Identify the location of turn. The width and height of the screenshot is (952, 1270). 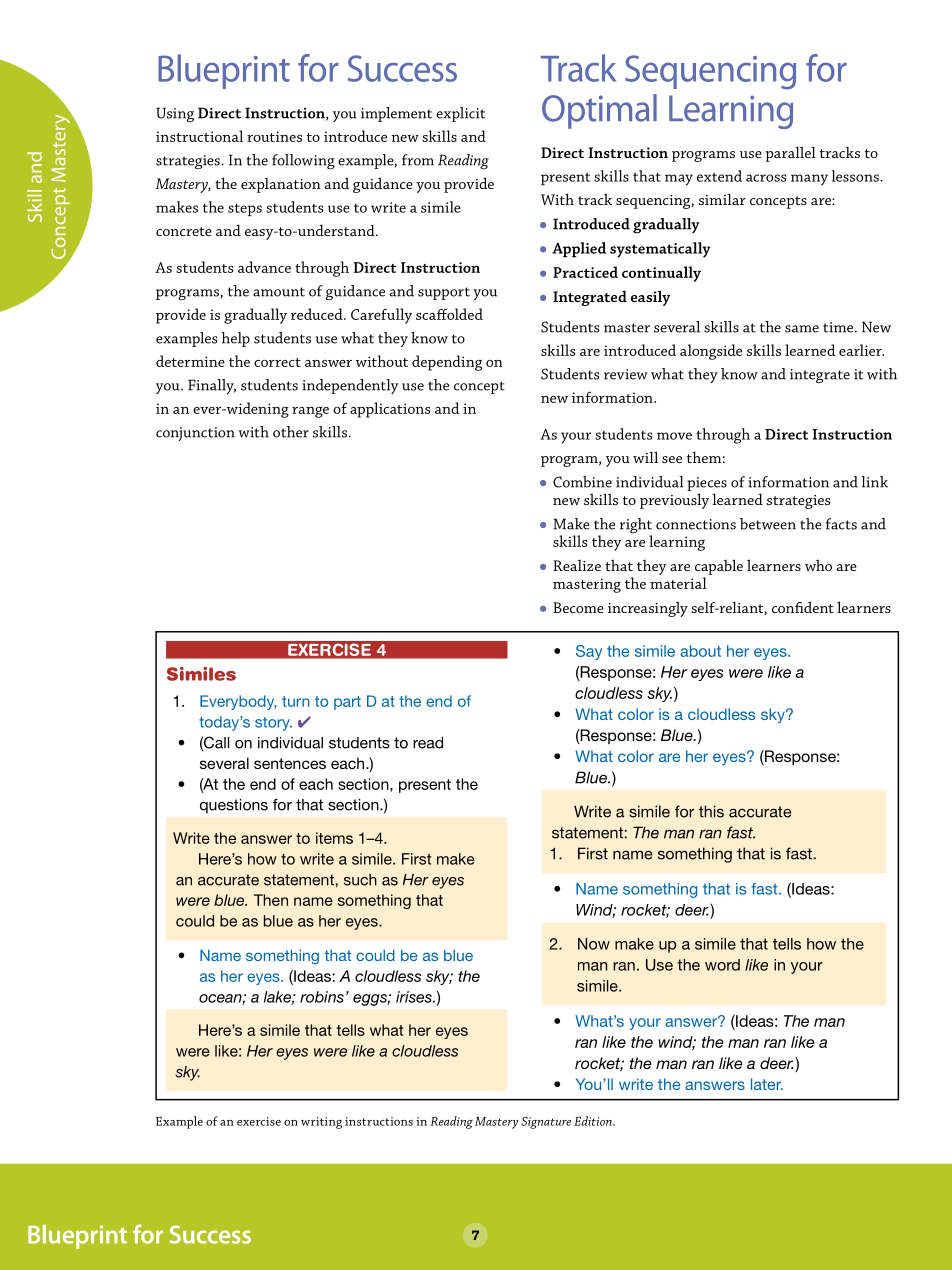
(295, 701).
